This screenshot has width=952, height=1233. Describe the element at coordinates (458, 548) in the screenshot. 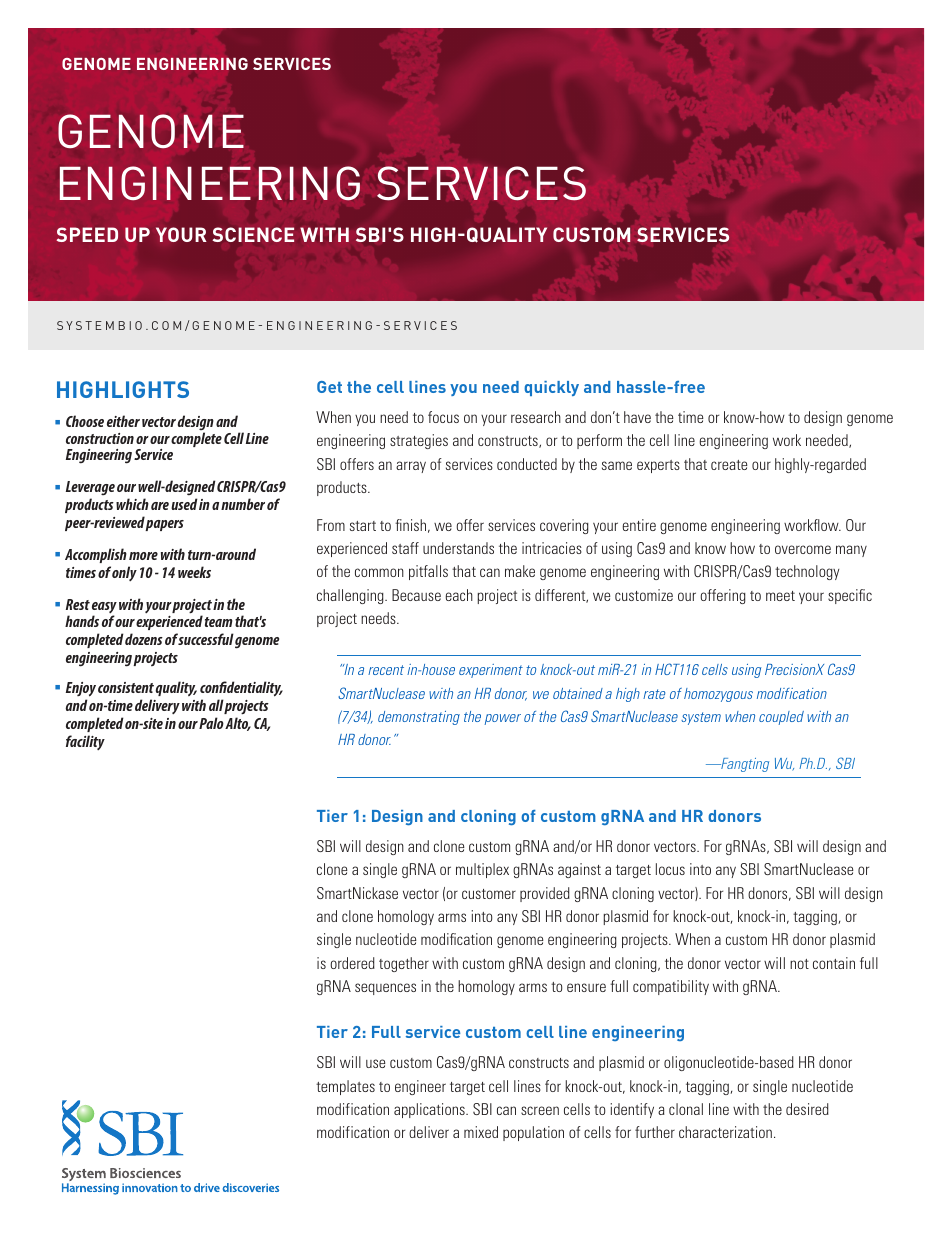

I see `understands` at that location.
